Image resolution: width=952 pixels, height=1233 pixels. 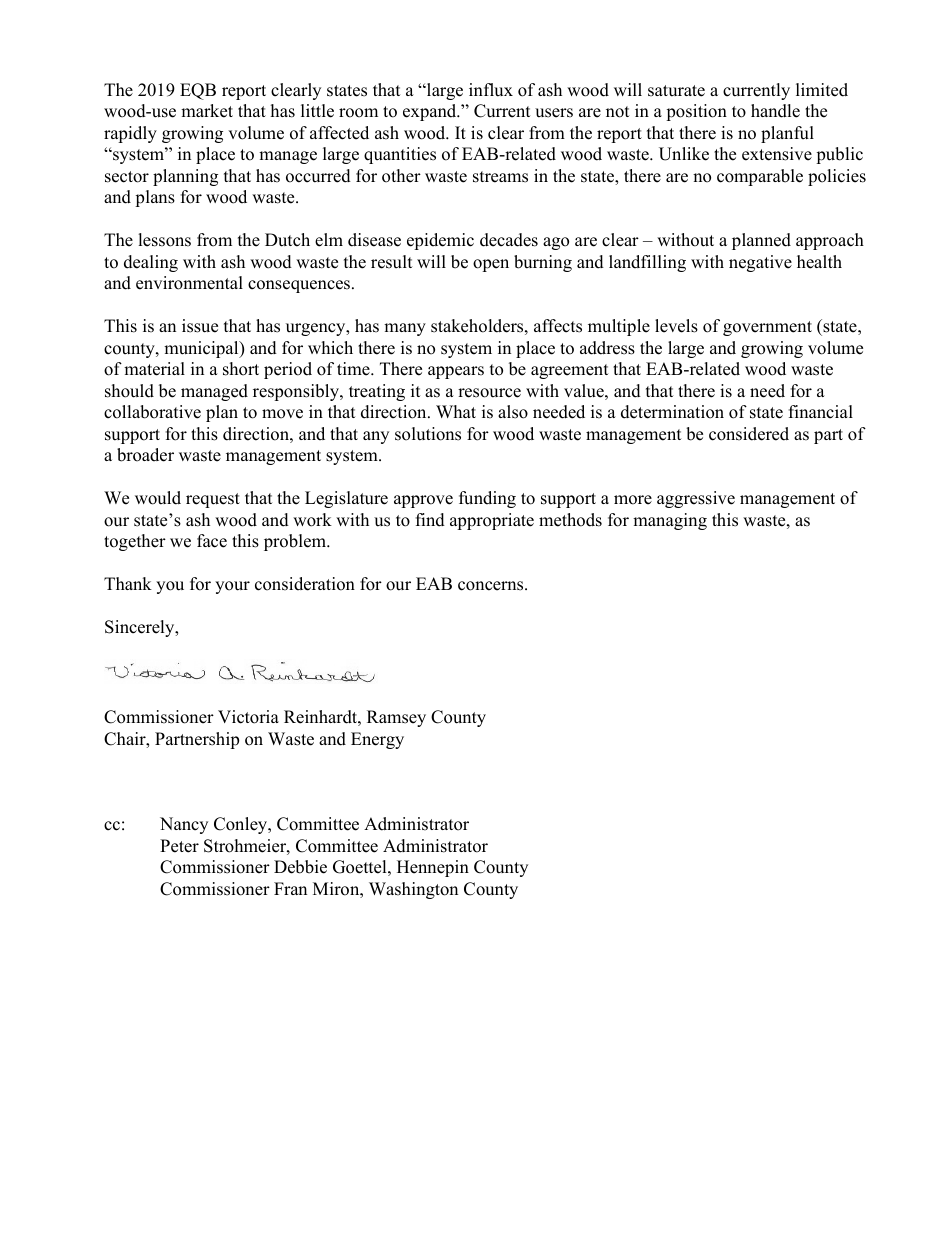 I want to click on market, so click(x=207, y=111).
